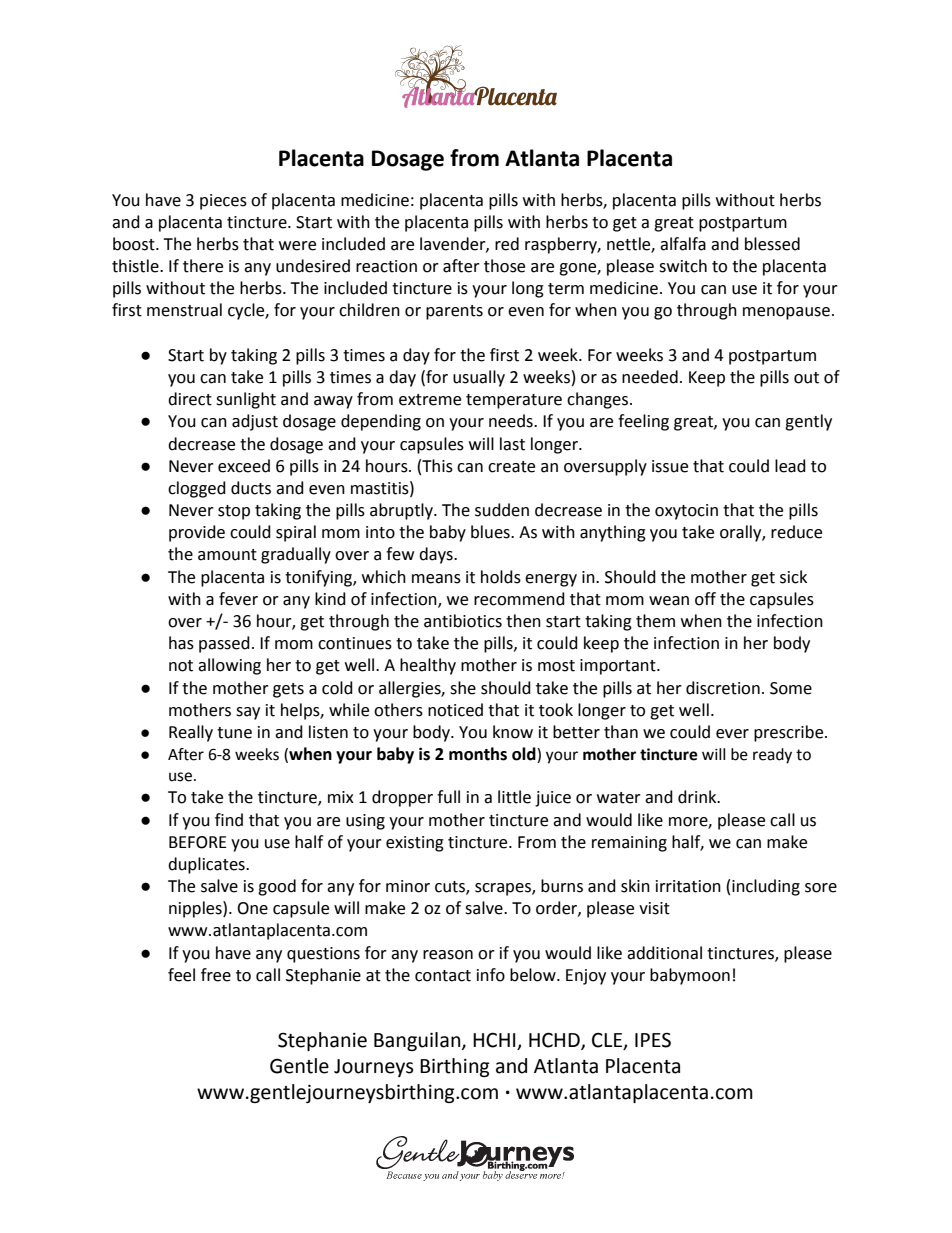  Describe the element at coordinates (463, 688) in the screenshot. I see `she` at that location.
